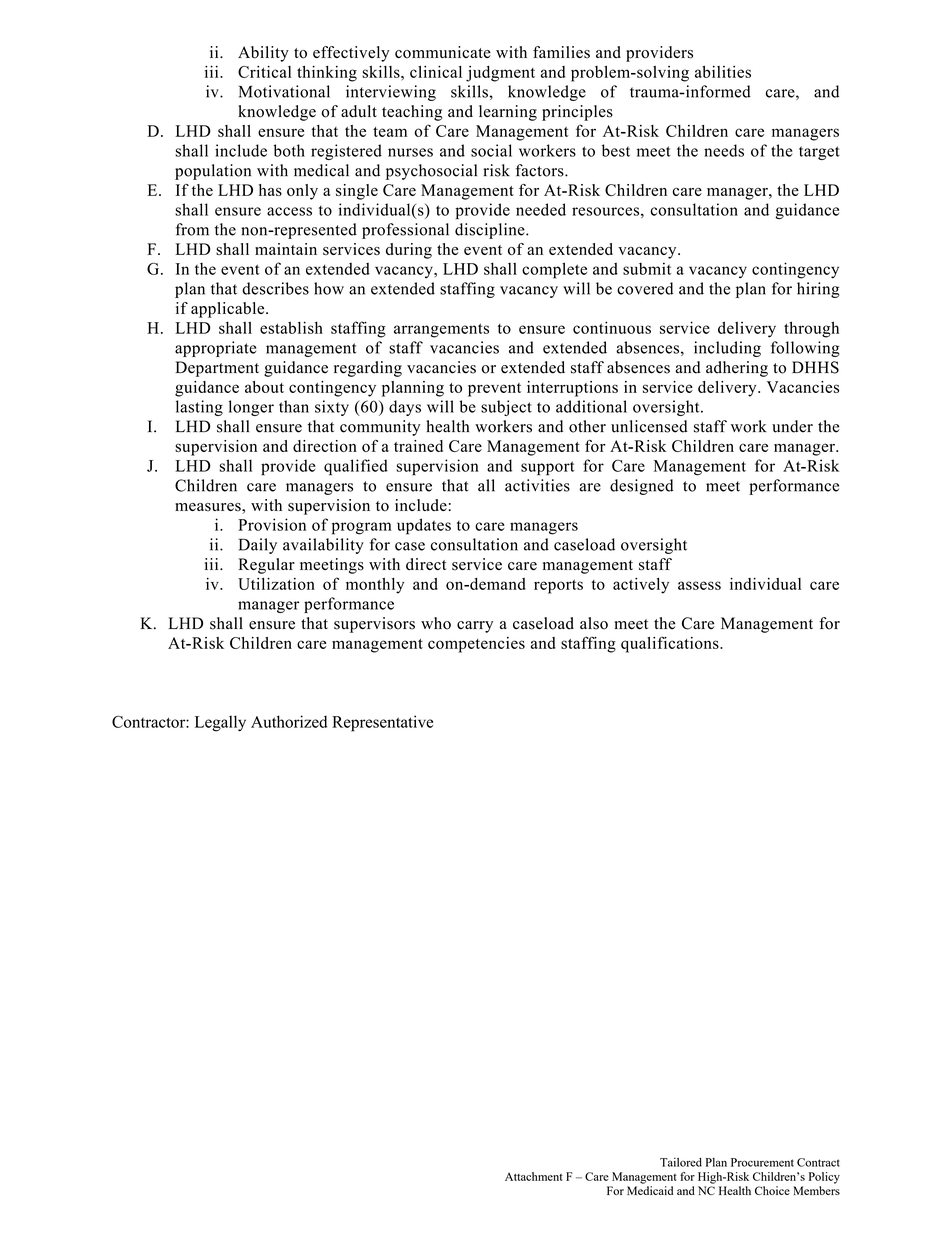 The image size is (952, 1233). I want to click on Authorized, so click(289, 721).
